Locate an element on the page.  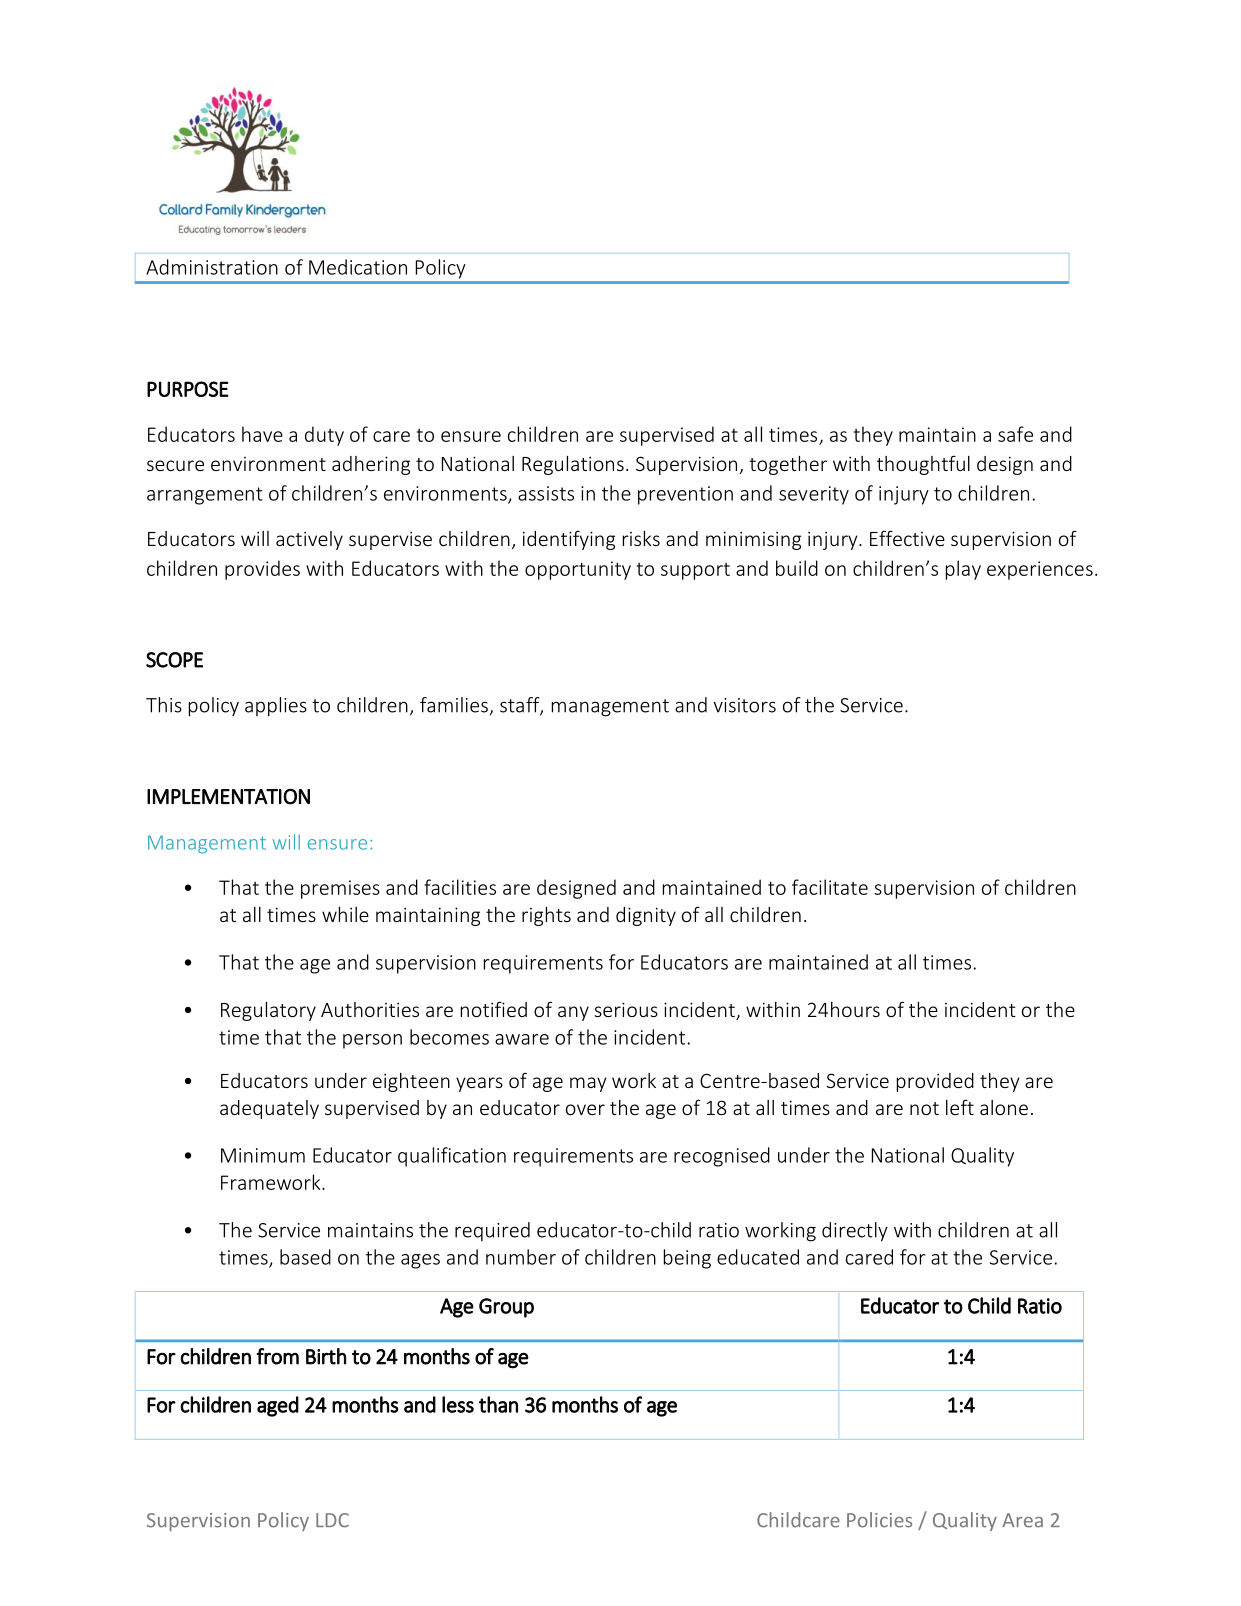
facilitate is located at coordinates (830, 887).
